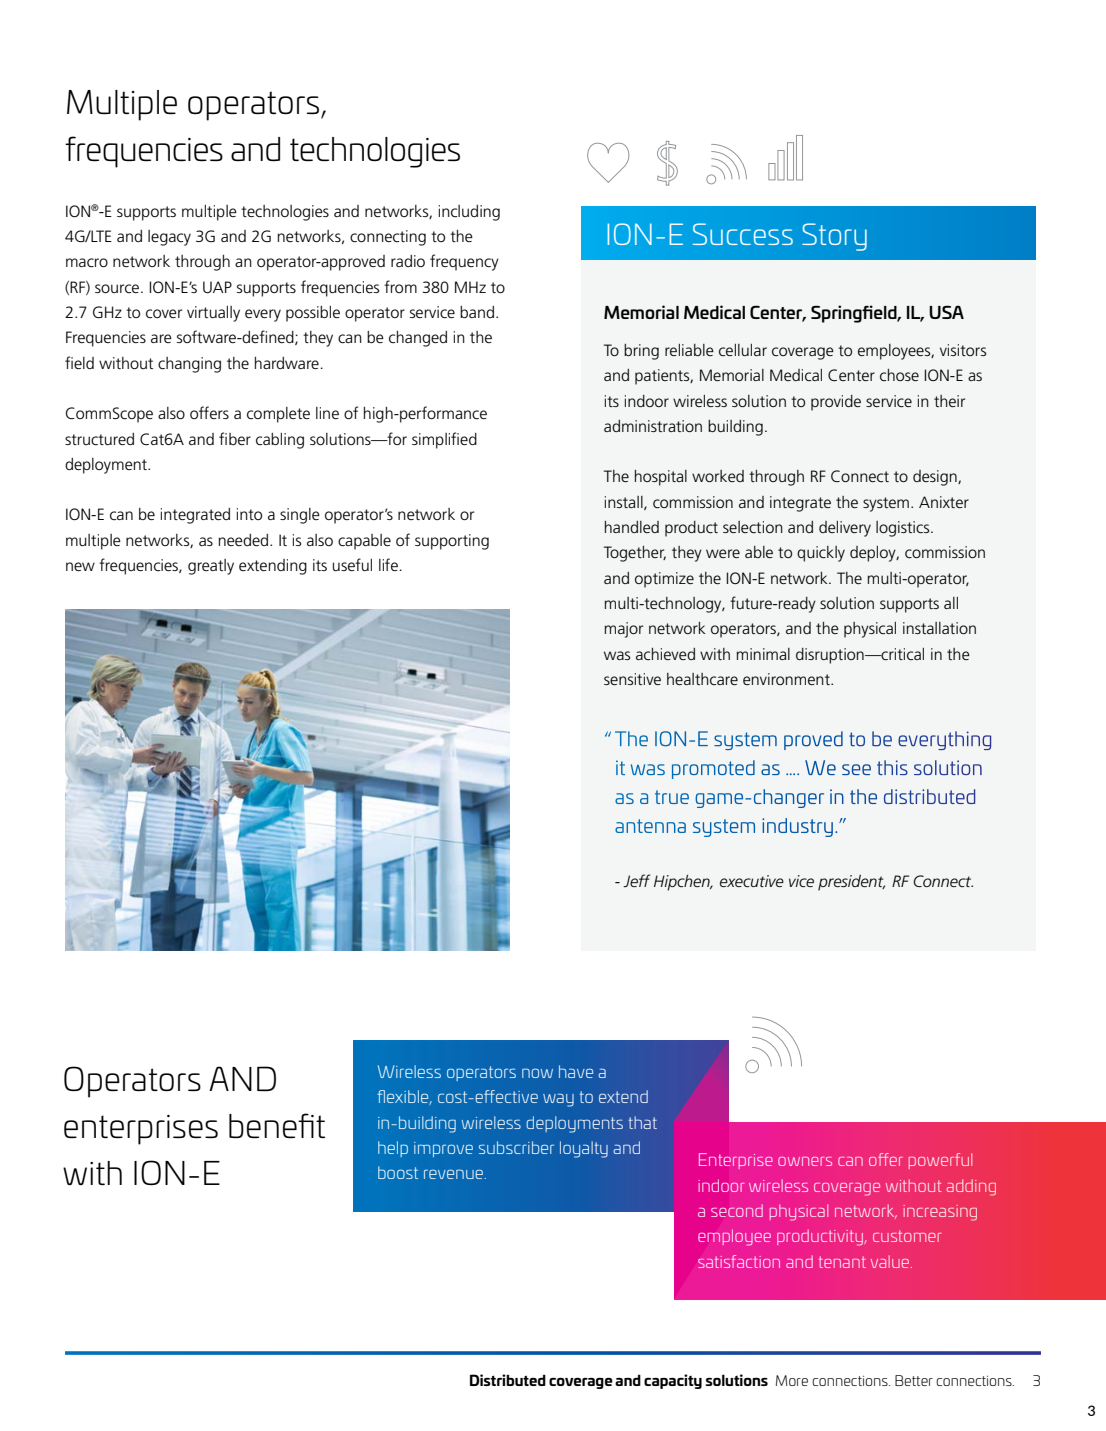  What do you see at coordinates (673, 1381) in the document?
I see `capacity` at bounding box center [673, 1381].
